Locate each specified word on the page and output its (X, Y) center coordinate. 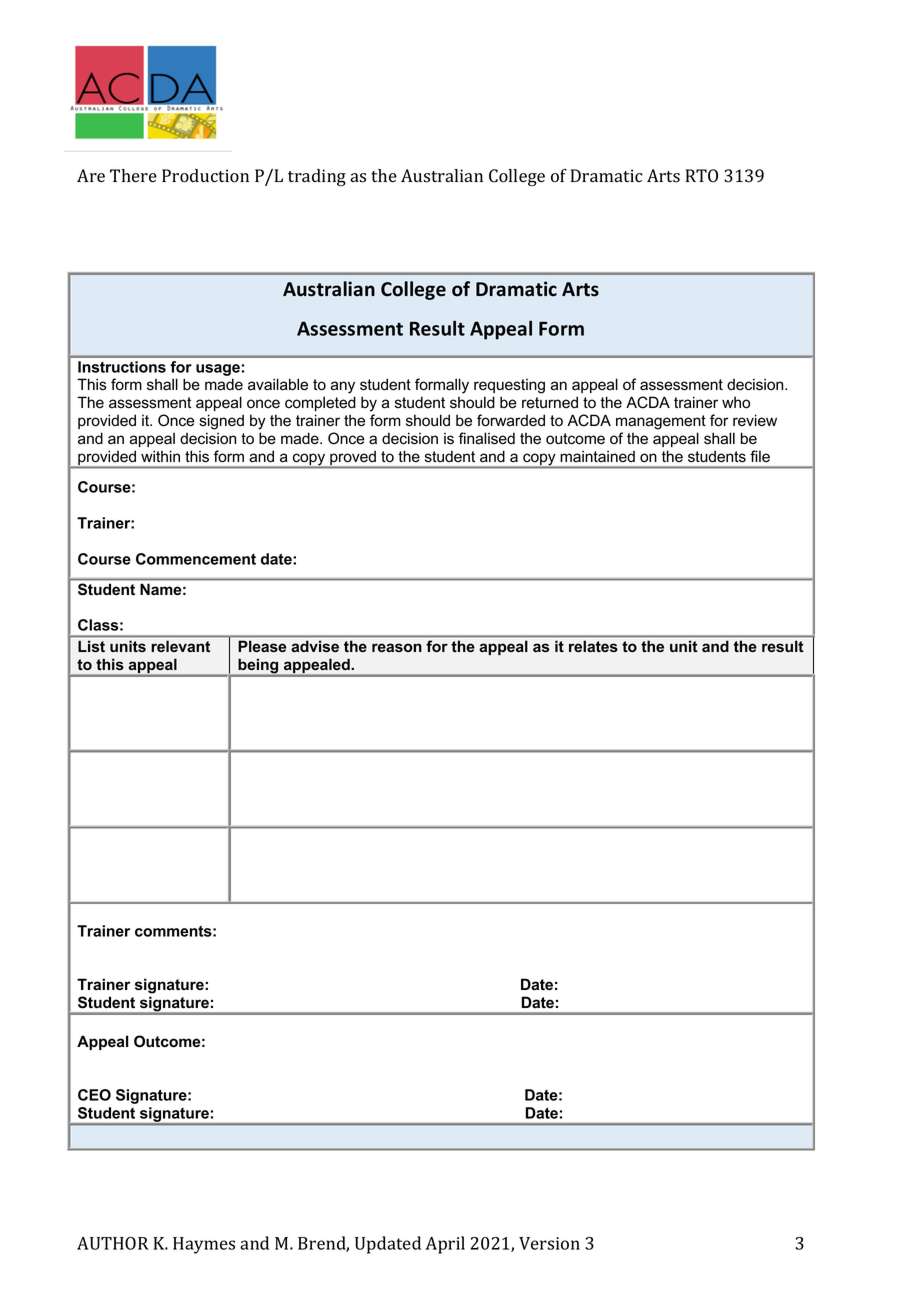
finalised (487, 438)
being (258, 667)
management (661, 422)
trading (317, 177)
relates (593, 646)
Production (205, 176)
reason (397, 647)
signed (222, 422)
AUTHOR (113, 1243)
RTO (702, 176)
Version (549, 1243)
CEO (94, 1095)
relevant (181, 646)
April (445, 1245)
